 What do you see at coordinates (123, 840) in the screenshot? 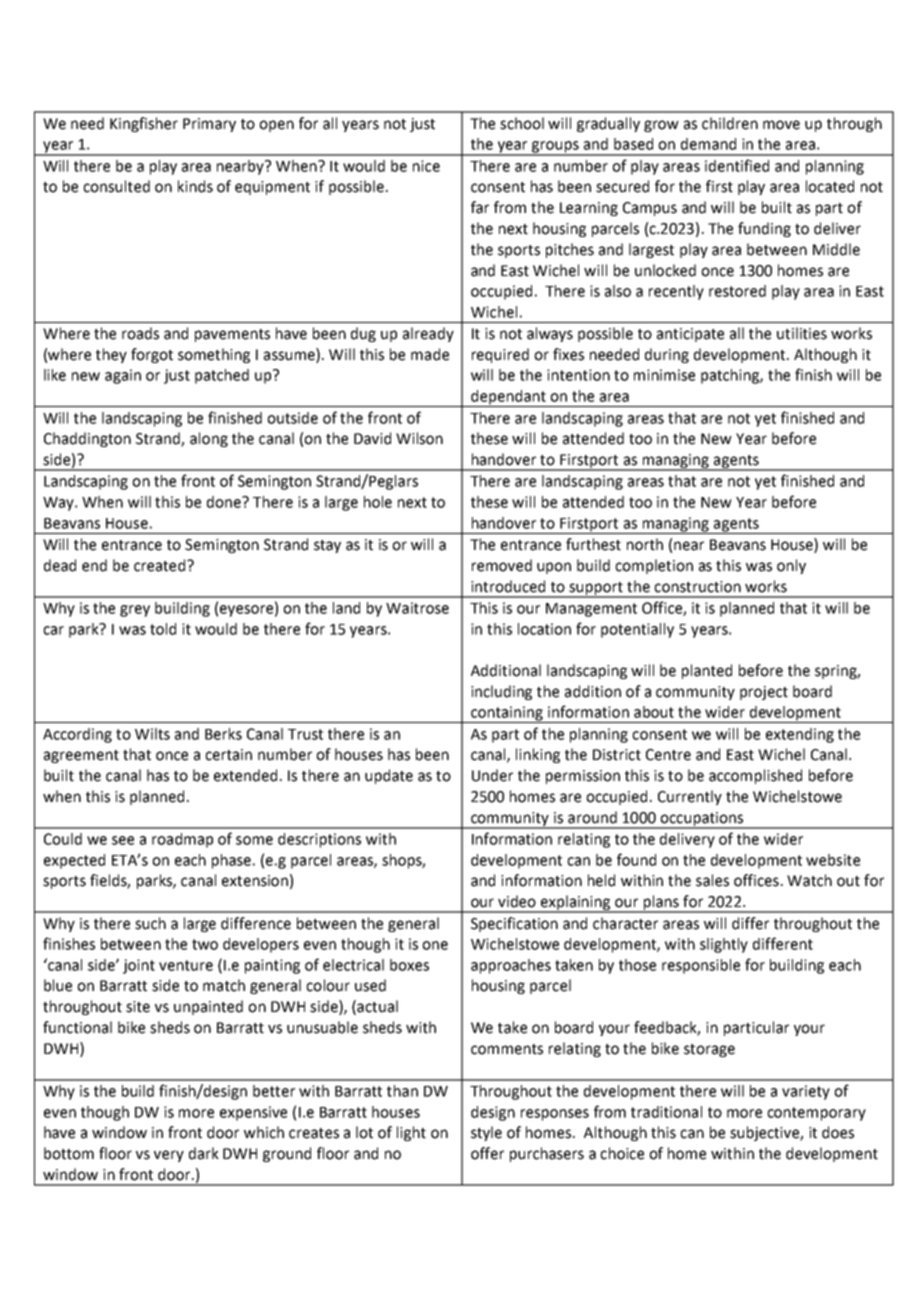
I see `see` at bounding box center [123, 840].
